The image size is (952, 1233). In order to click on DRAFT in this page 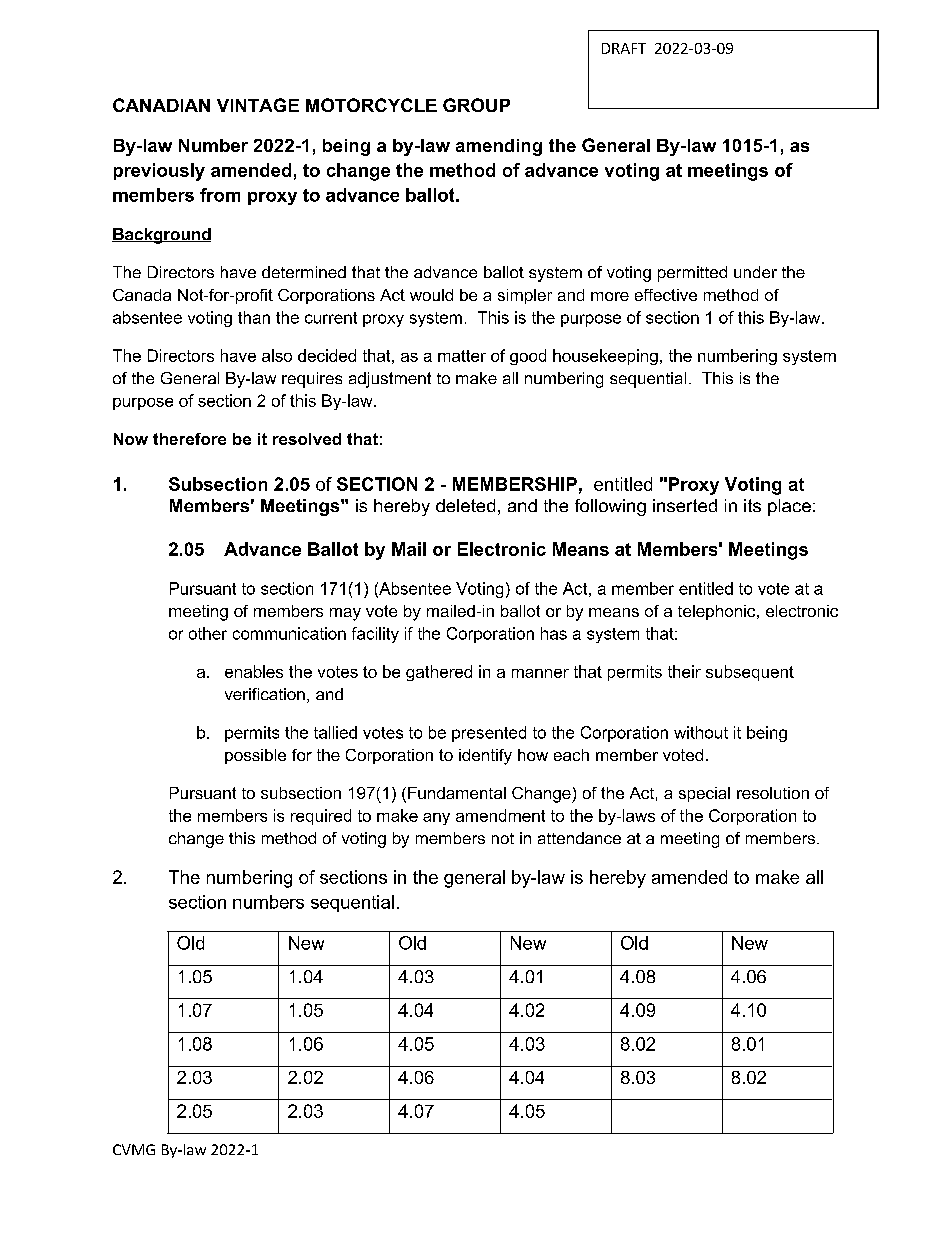, I will do `click(624, 48)`.
